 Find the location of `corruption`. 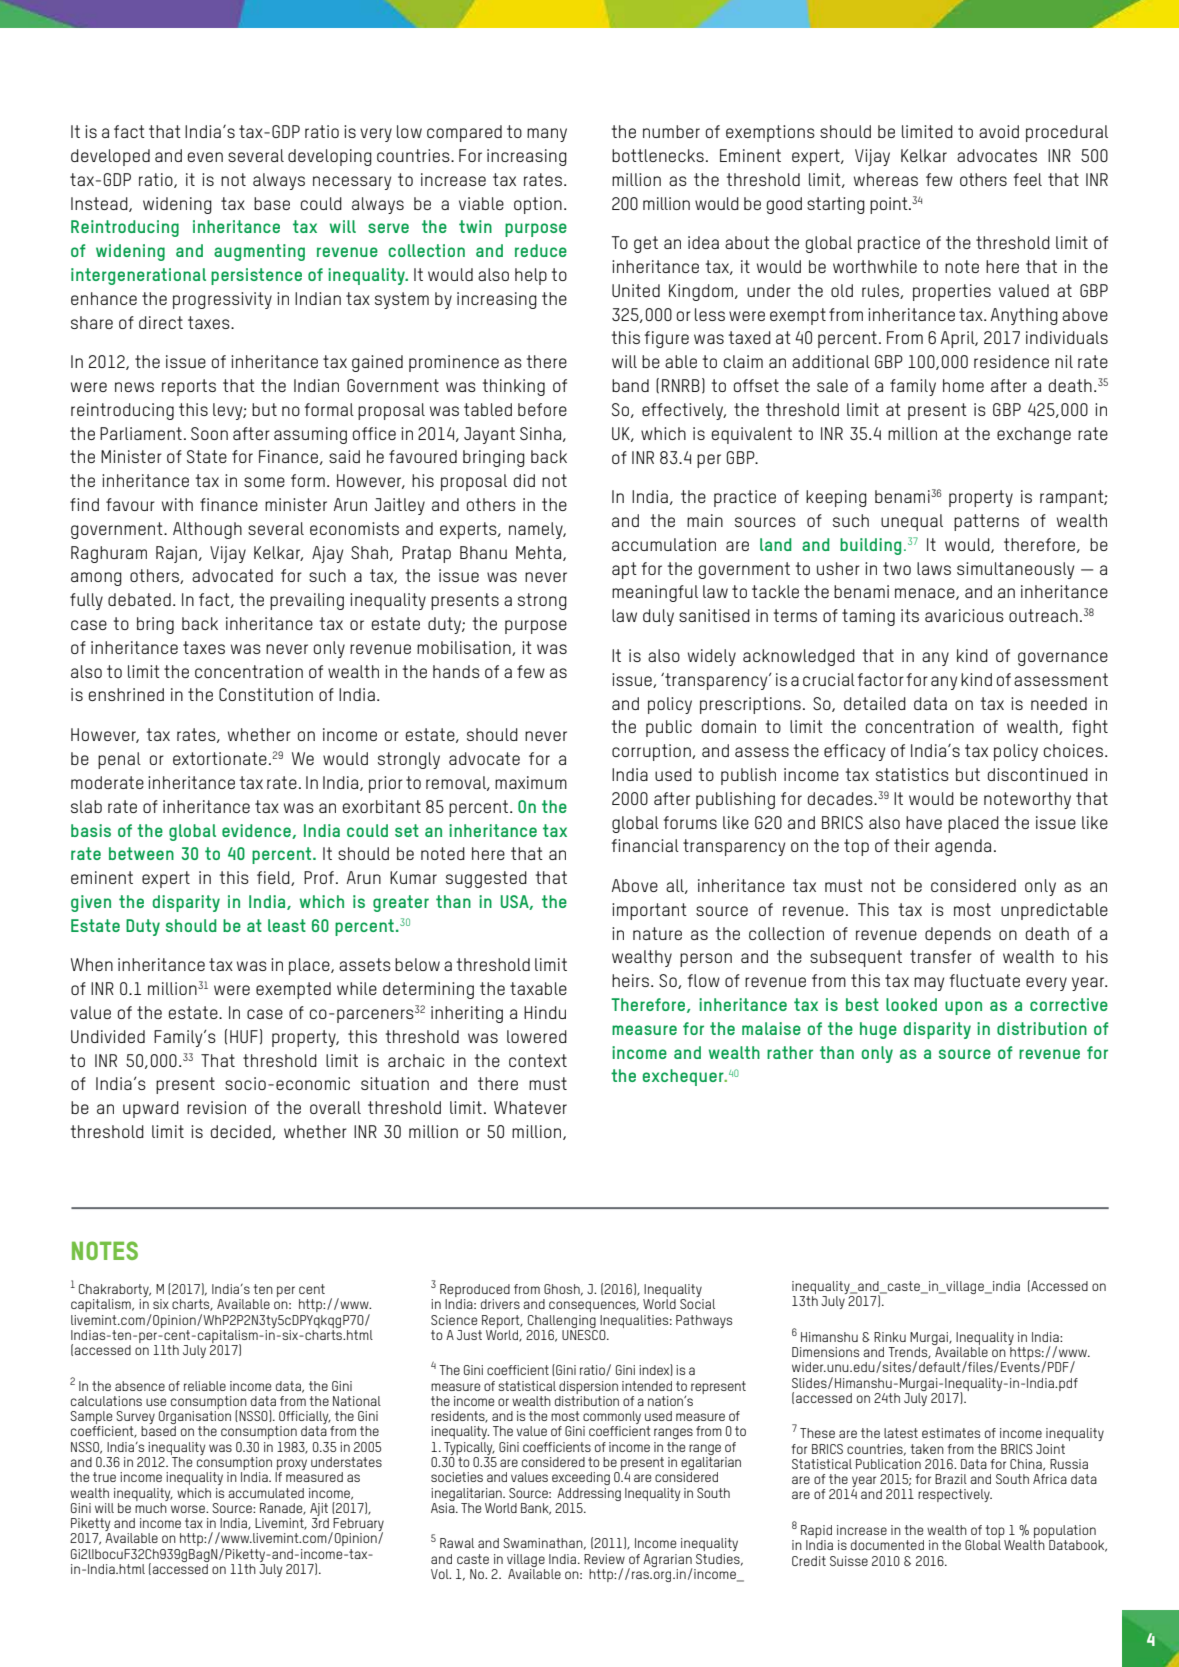

corruption is located at coordinates (652, 752).
